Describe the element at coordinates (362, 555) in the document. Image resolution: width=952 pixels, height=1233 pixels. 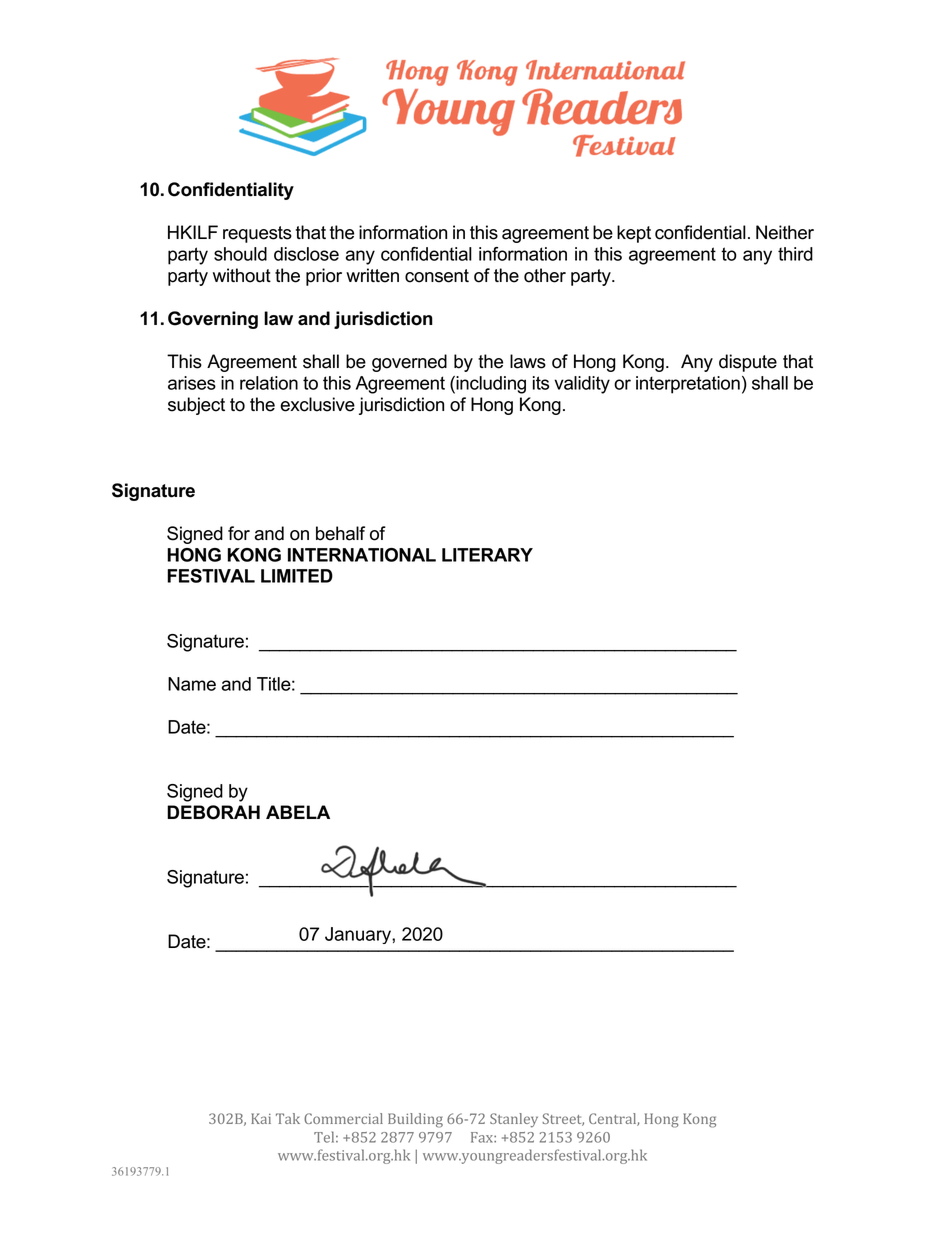
I see `INTERNATIONAL` at that location.
